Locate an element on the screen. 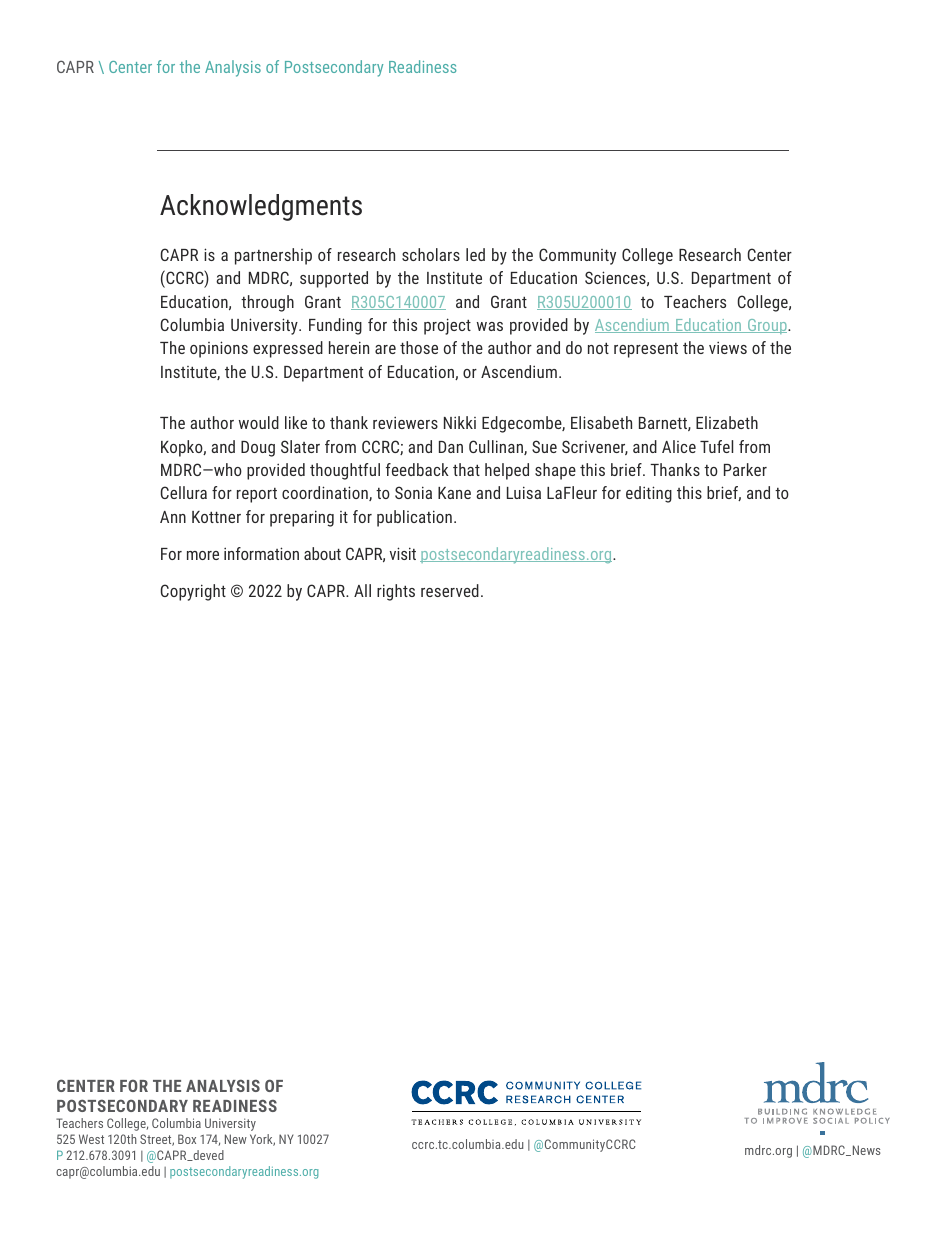  Copyright is located at coordinates (193, 592).
